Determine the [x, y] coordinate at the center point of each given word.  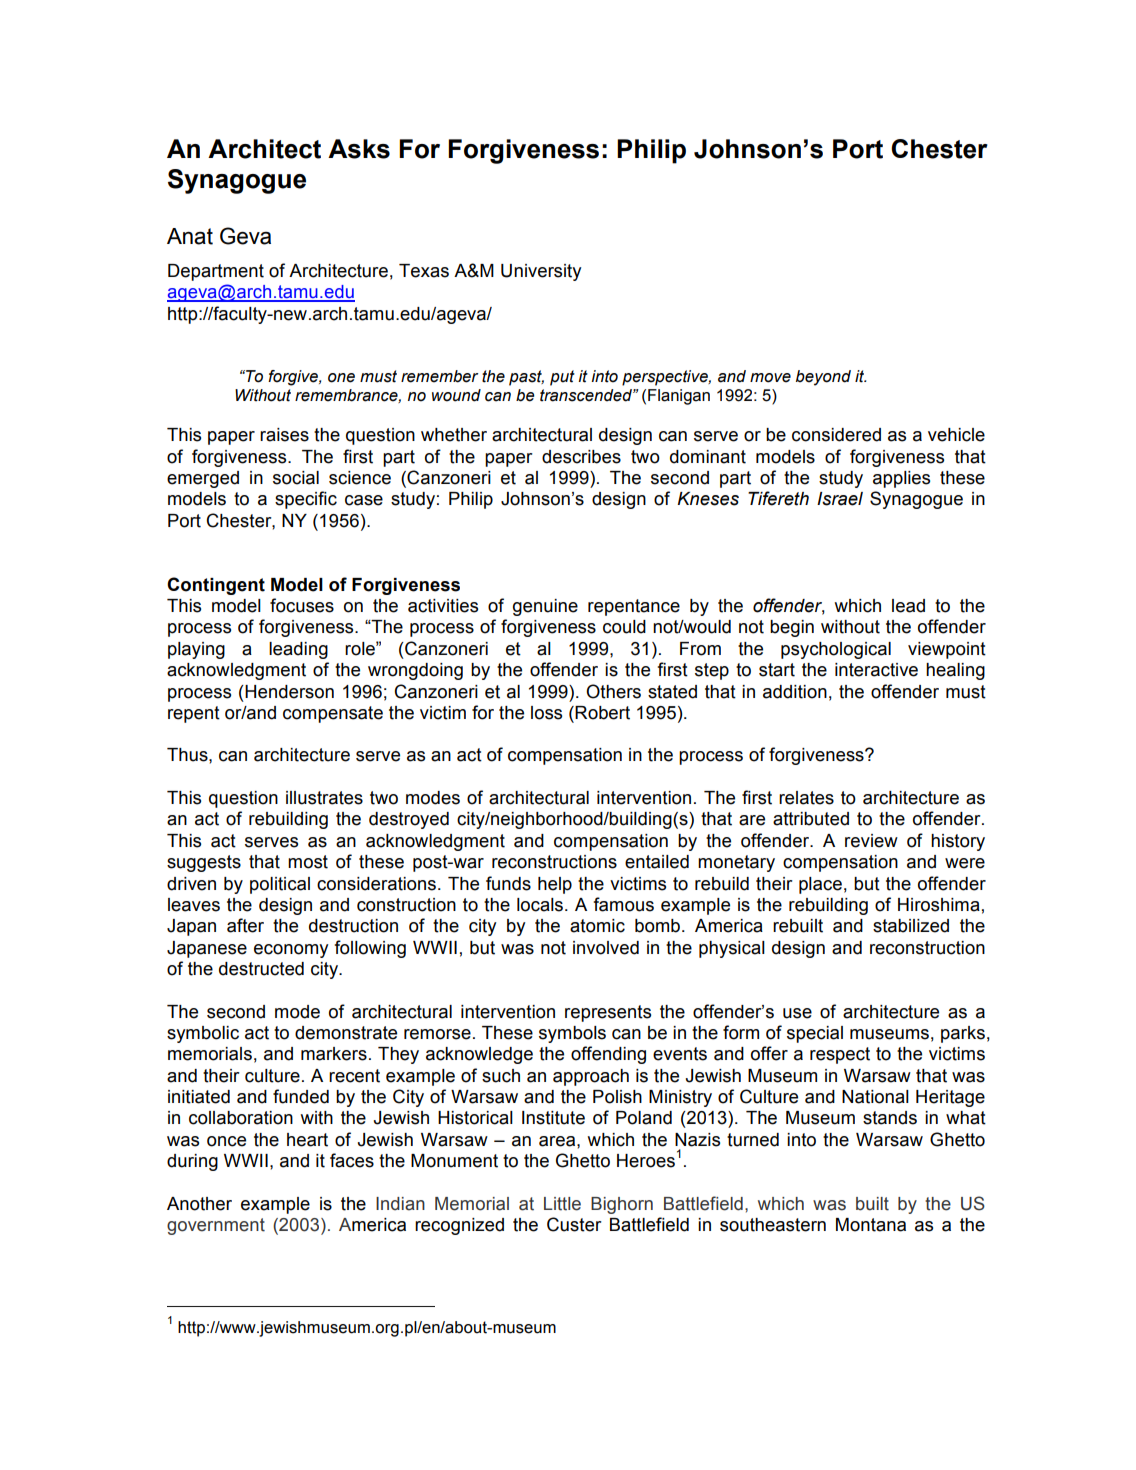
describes [581, 457]
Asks [359, 149]
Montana [871, 1225]
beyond [823, 378]
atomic [597, 926]
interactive [876, 670]
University [541, 272]
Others [613, 691]
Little [562, 1204]
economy [291, 951]
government [216, 1226]
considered [836, 435]
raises [284, 435]
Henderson [288, 692]
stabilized [911, 926]
